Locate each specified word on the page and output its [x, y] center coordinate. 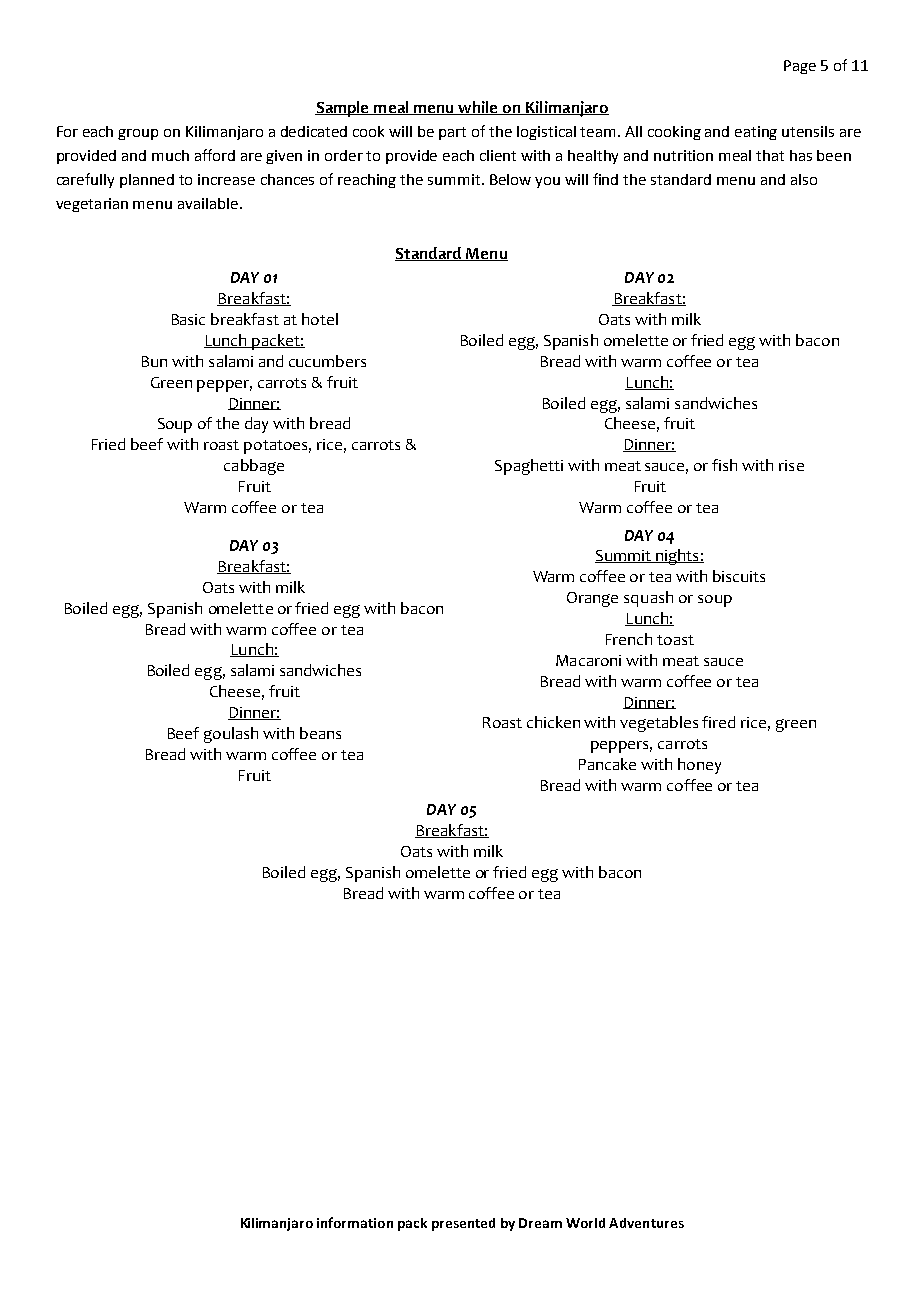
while [478, 108]
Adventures [646, 1223]
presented [463, 1224]
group [138, 134]
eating [756, 133]
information [355, 1222]
